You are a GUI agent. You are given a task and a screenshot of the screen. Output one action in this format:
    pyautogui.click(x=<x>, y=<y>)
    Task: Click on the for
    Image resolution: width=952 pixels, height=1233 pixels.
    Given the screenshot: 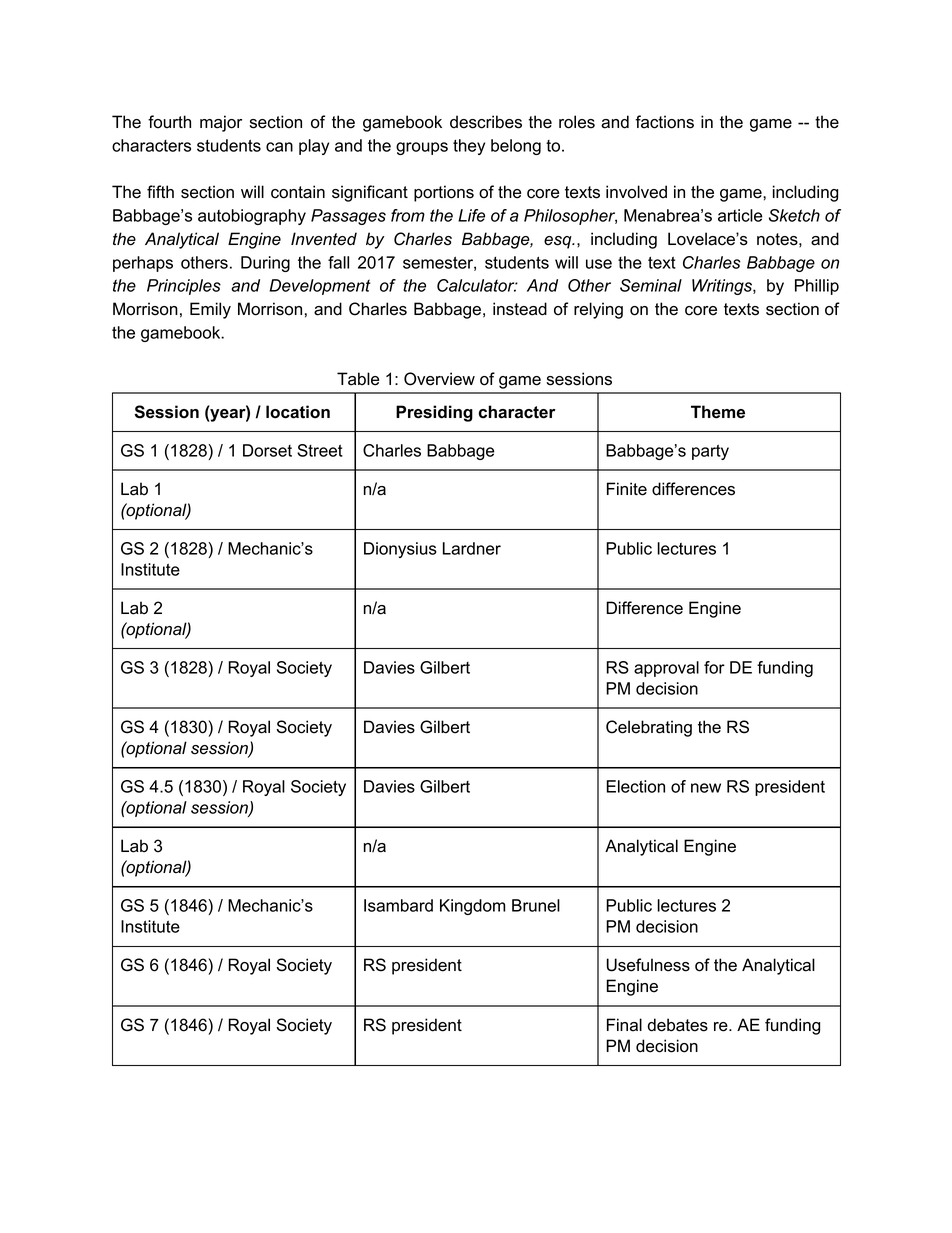 What is the action you would take?
    pyautogui.click(x=714, y=667)
